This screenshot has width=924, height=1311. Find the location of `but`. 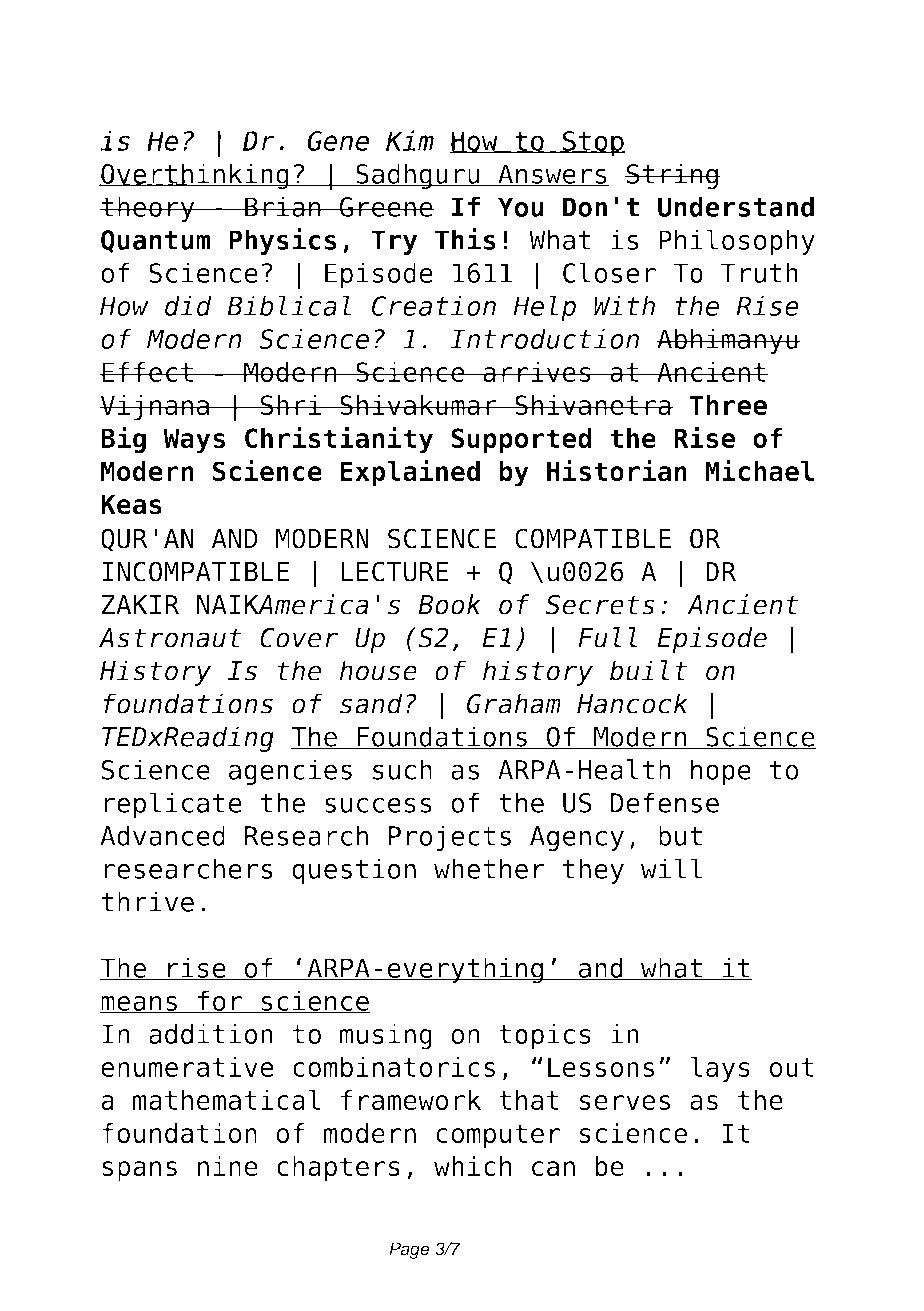

but is located at coordinates (680, 835).
